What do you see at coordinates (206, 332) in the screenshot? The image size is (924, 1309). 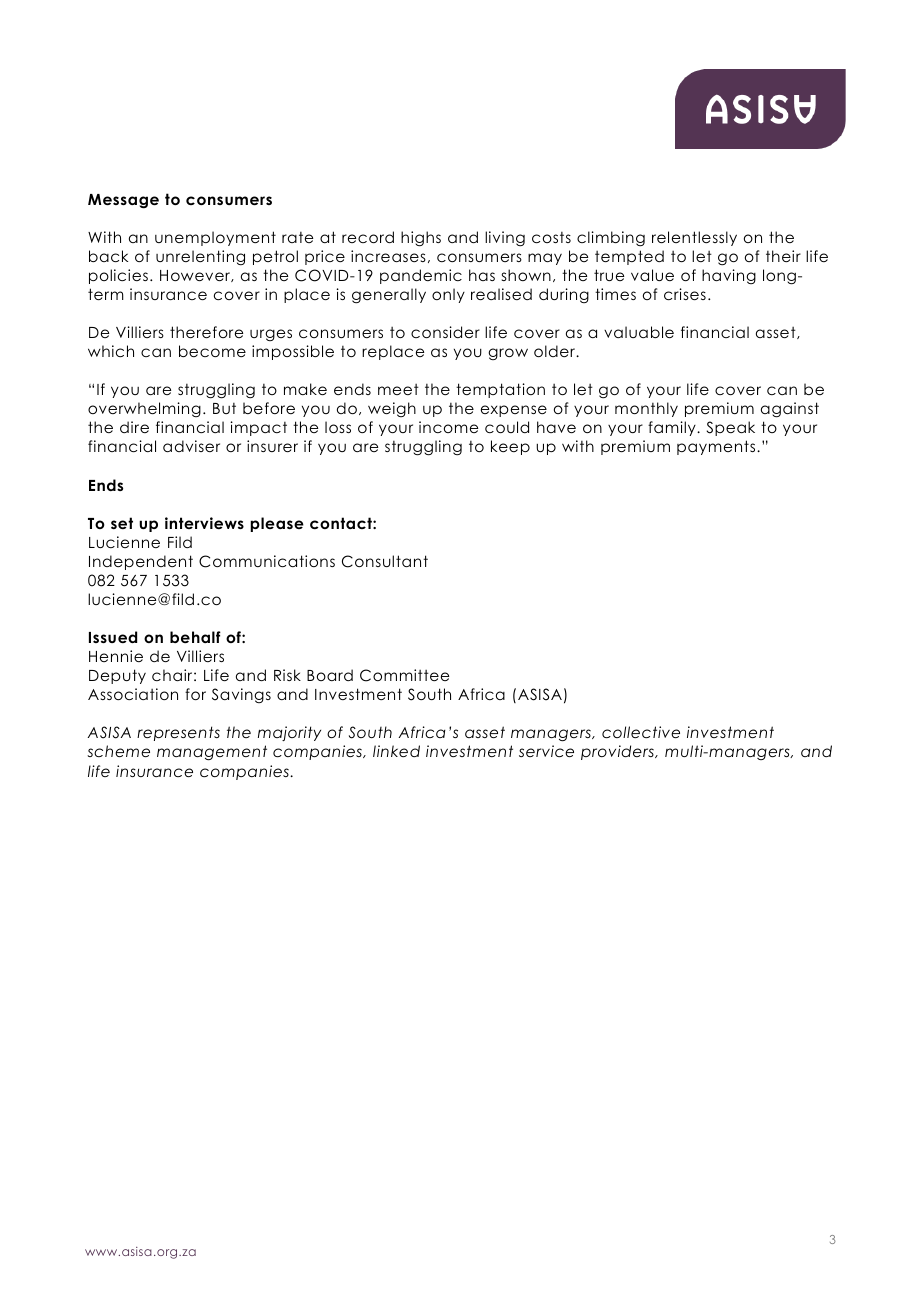 I see `therefore` at bounding box center [206, 332].
